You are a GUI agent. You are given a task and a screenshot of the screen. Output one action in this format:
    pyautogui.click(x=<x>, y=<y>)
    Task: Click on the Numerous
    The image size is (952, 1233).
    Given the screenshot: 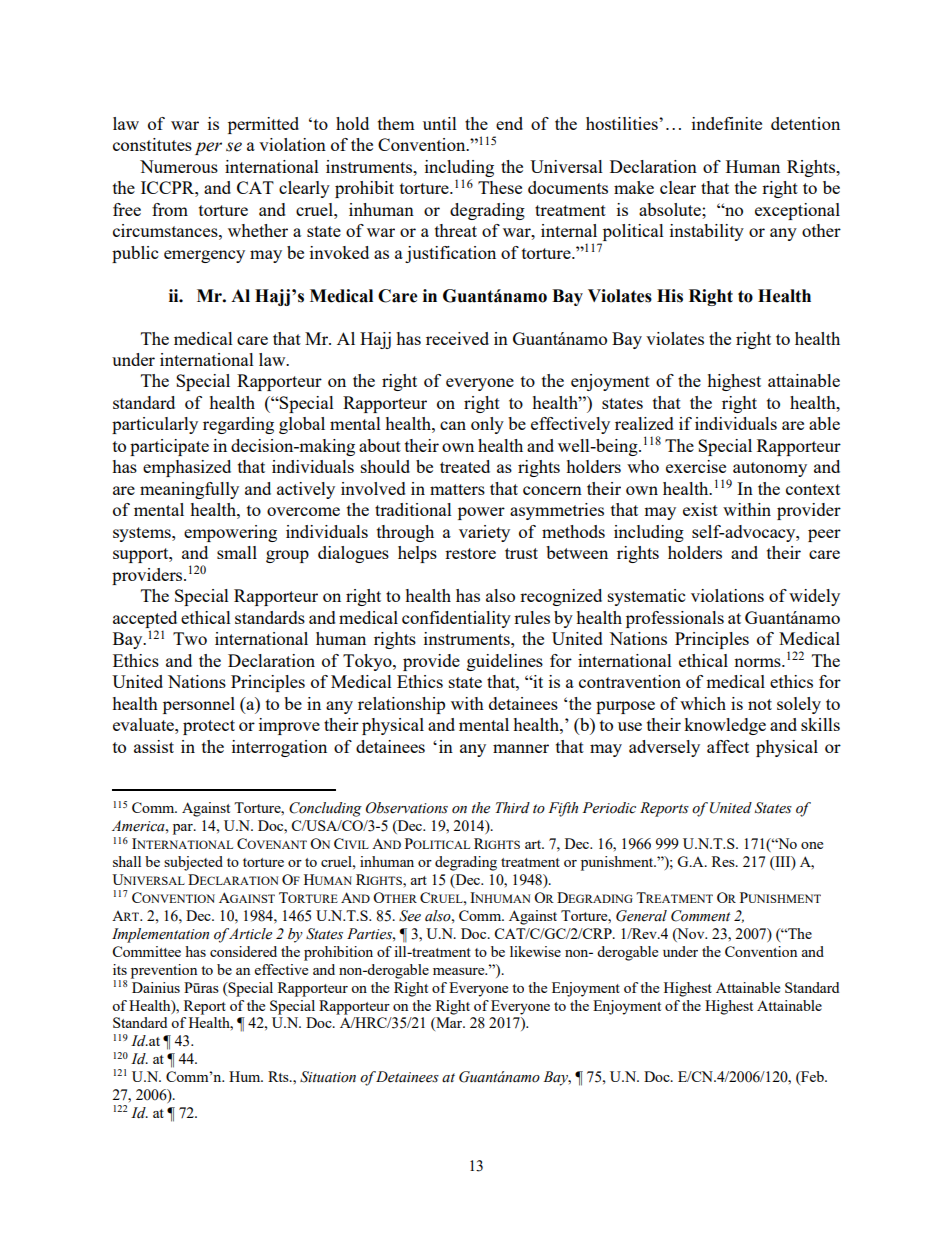 What is the action you would take?
    pyautogui.click(x=179, y=166)
